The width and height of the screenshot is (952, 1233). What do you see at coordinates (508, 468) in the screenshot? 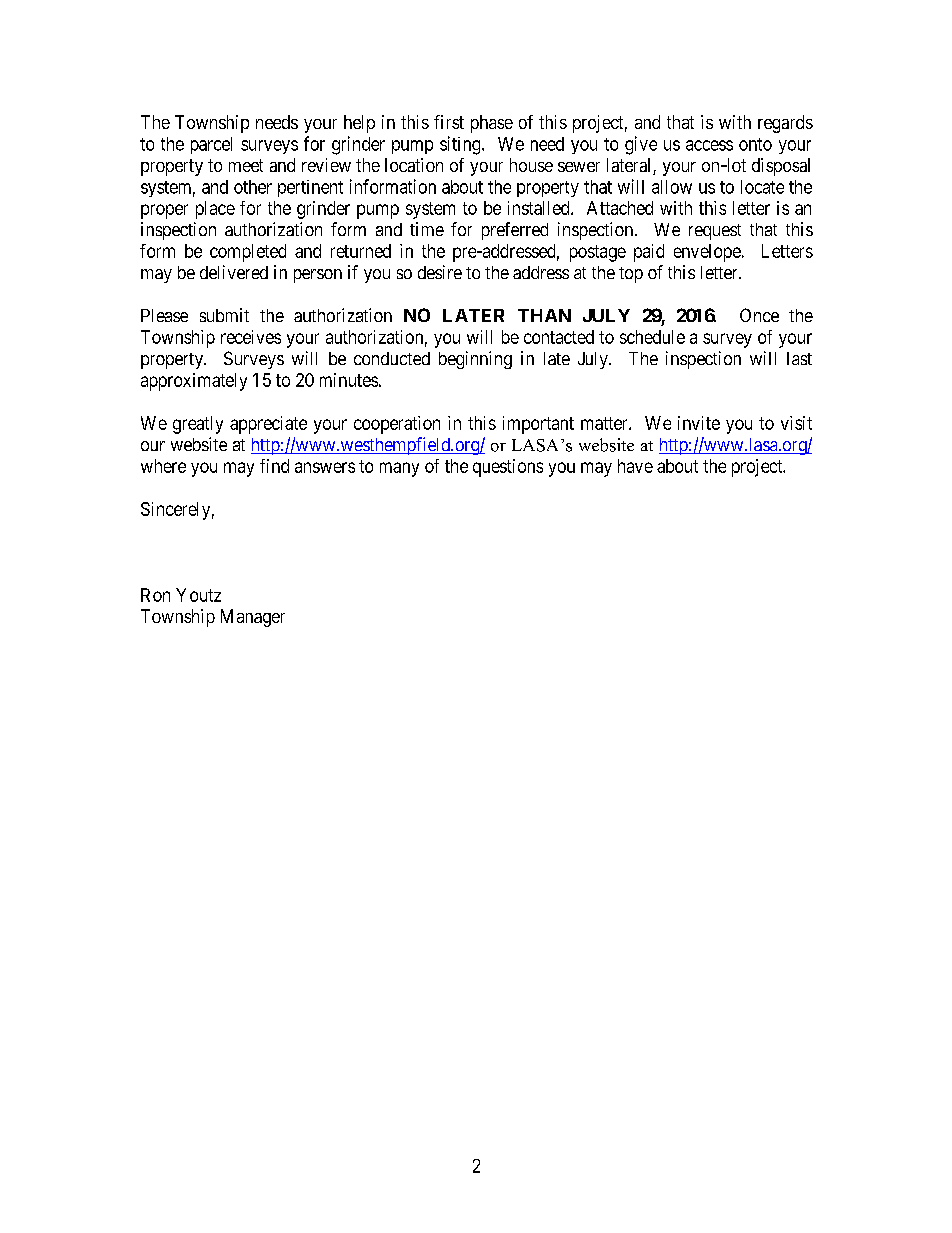
I see `questions` at bounding box center [508, 468].
